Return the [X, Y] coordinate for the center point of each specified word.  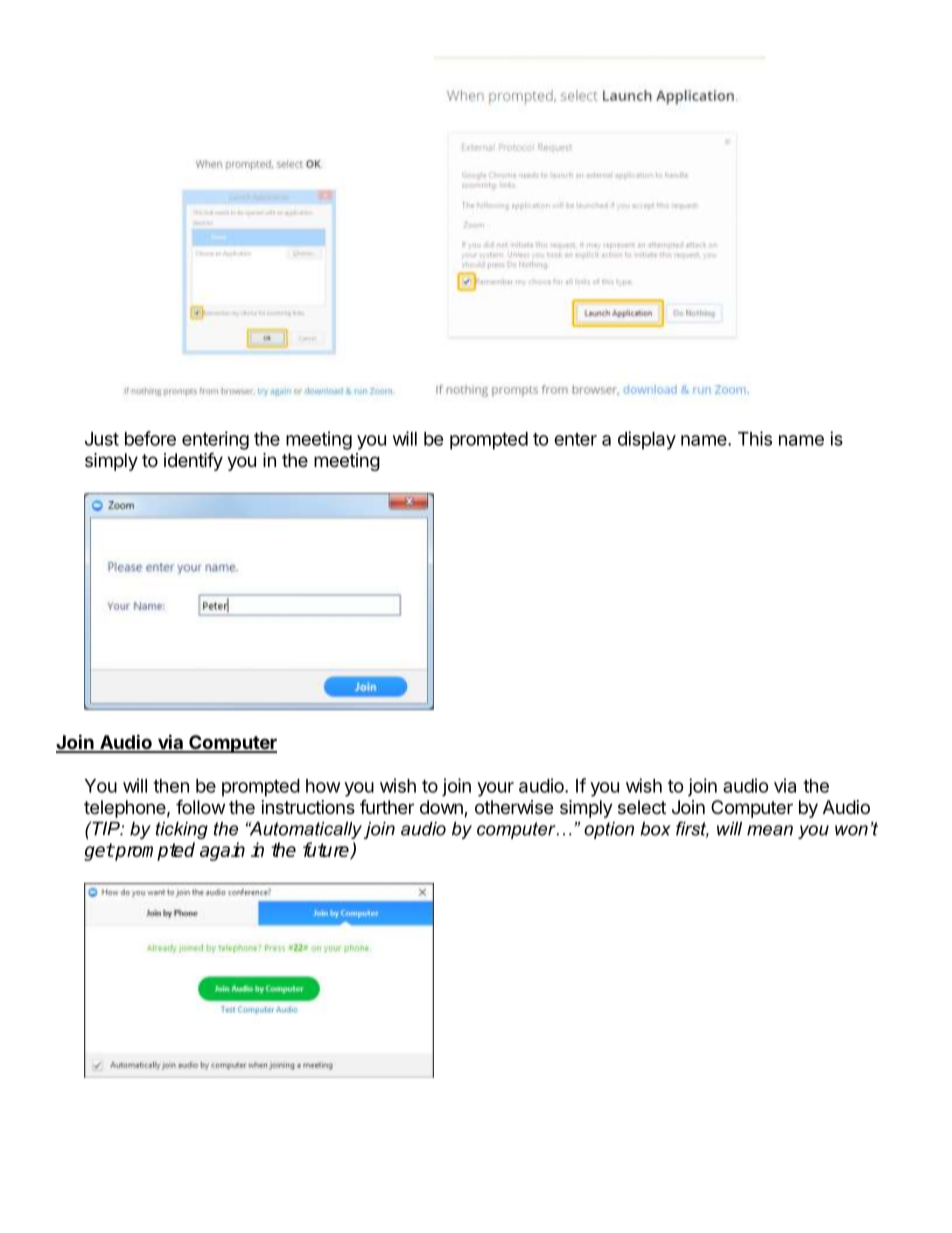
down [442, 808]
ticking [182, 830]
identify [193, 461]
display [647, 440]
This [755, 438]
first [692, 829]
